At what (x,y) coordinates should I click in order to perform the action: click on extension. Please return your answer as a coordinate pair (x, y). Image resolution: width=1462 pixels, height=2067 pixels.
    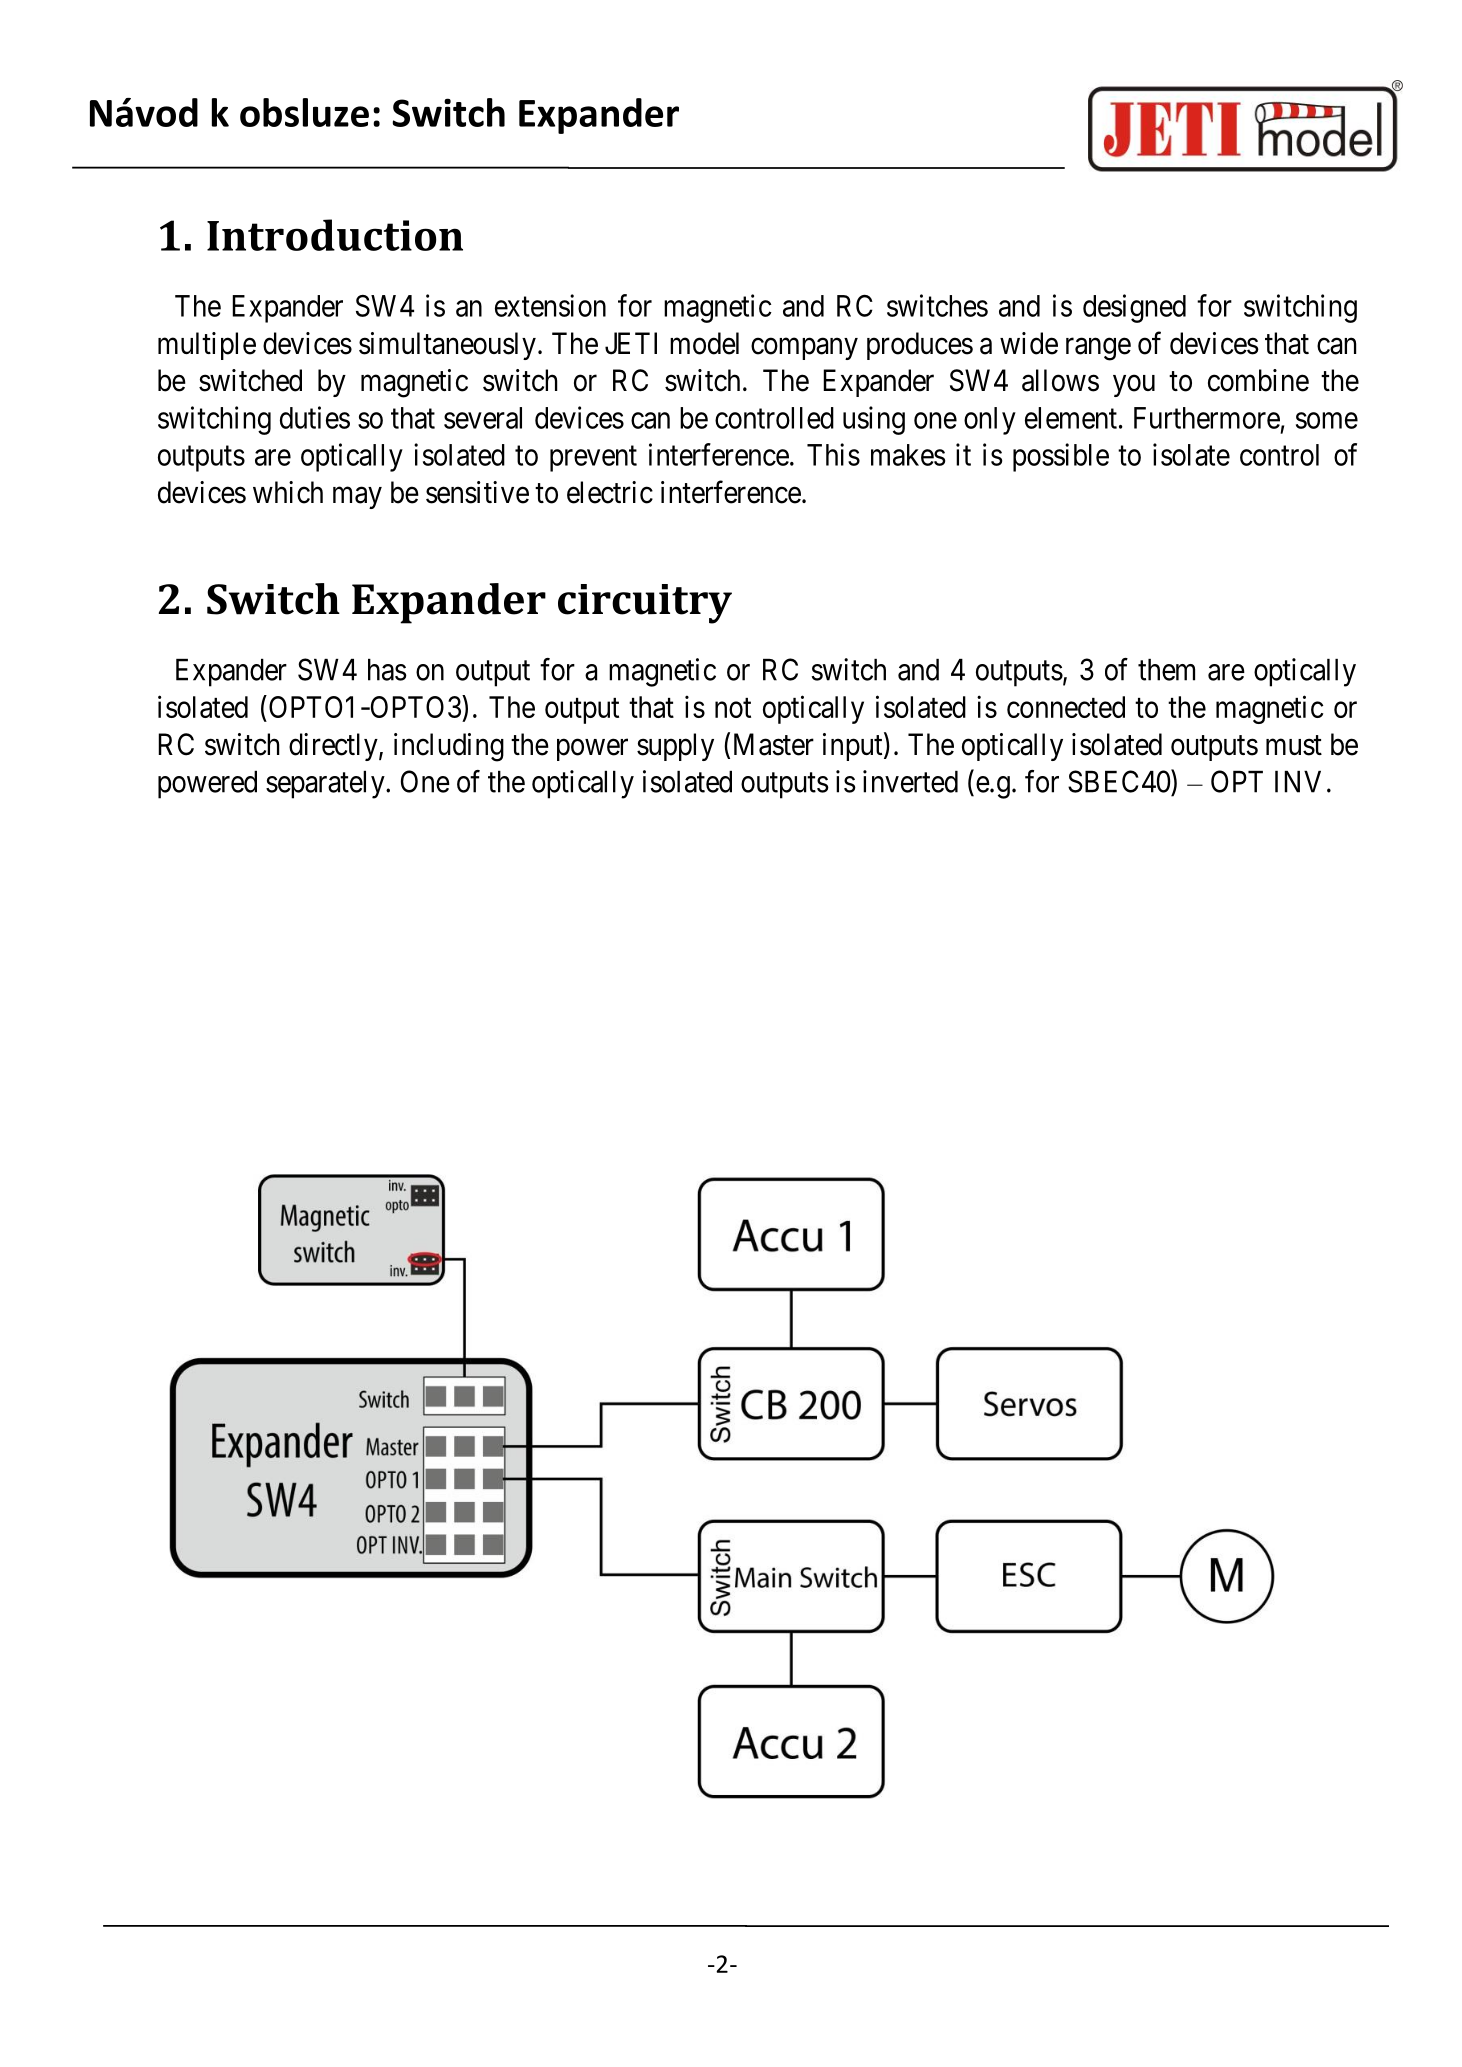
    Looking at the image, I should click on (550, 305).
